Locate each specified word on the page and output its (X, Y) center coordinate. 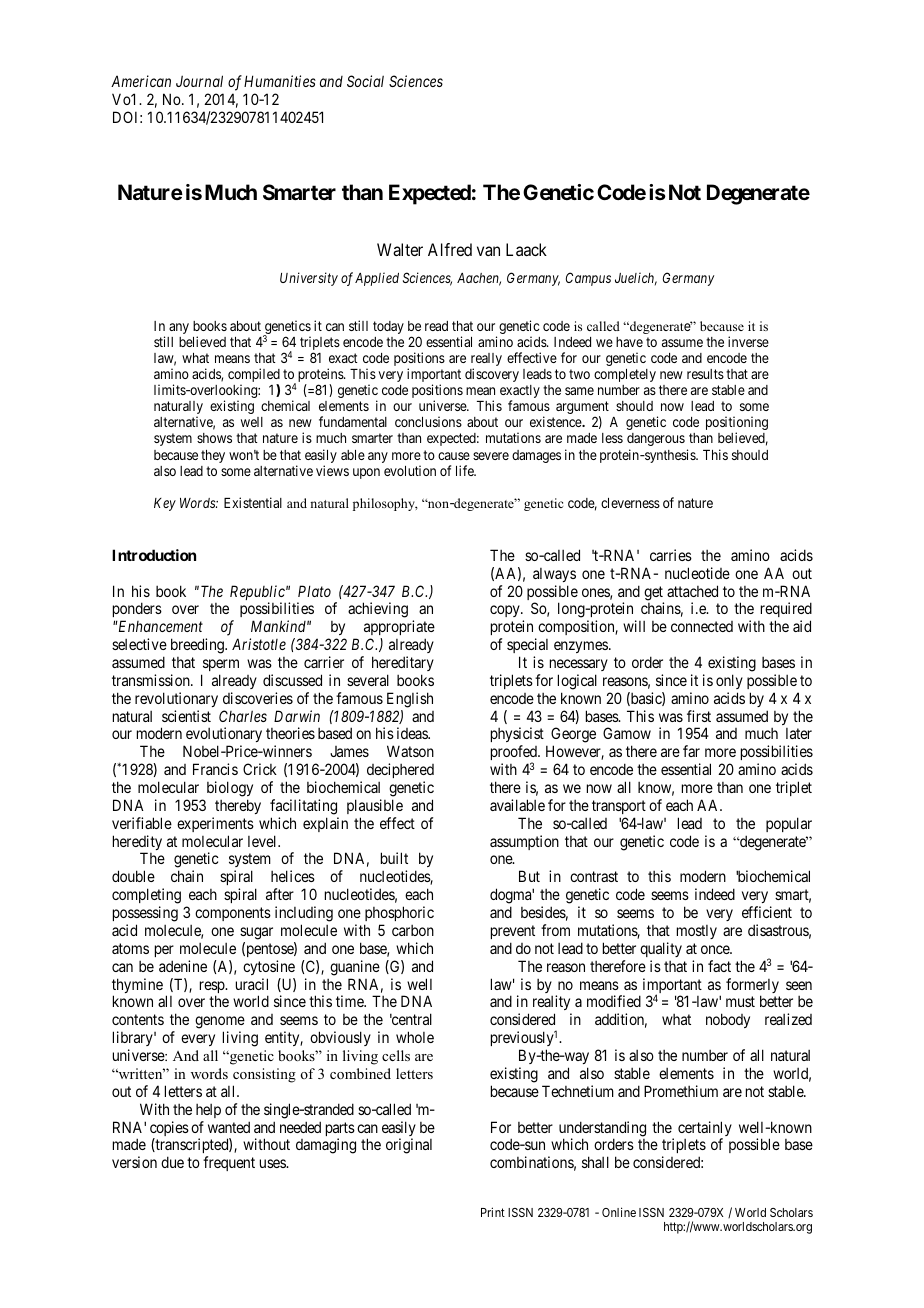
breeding (198, 646)
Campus (588, 279)
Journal (199, 81)
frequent (229, 1163)
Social (365, 81)
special (527, 645)
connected (702, 626)
